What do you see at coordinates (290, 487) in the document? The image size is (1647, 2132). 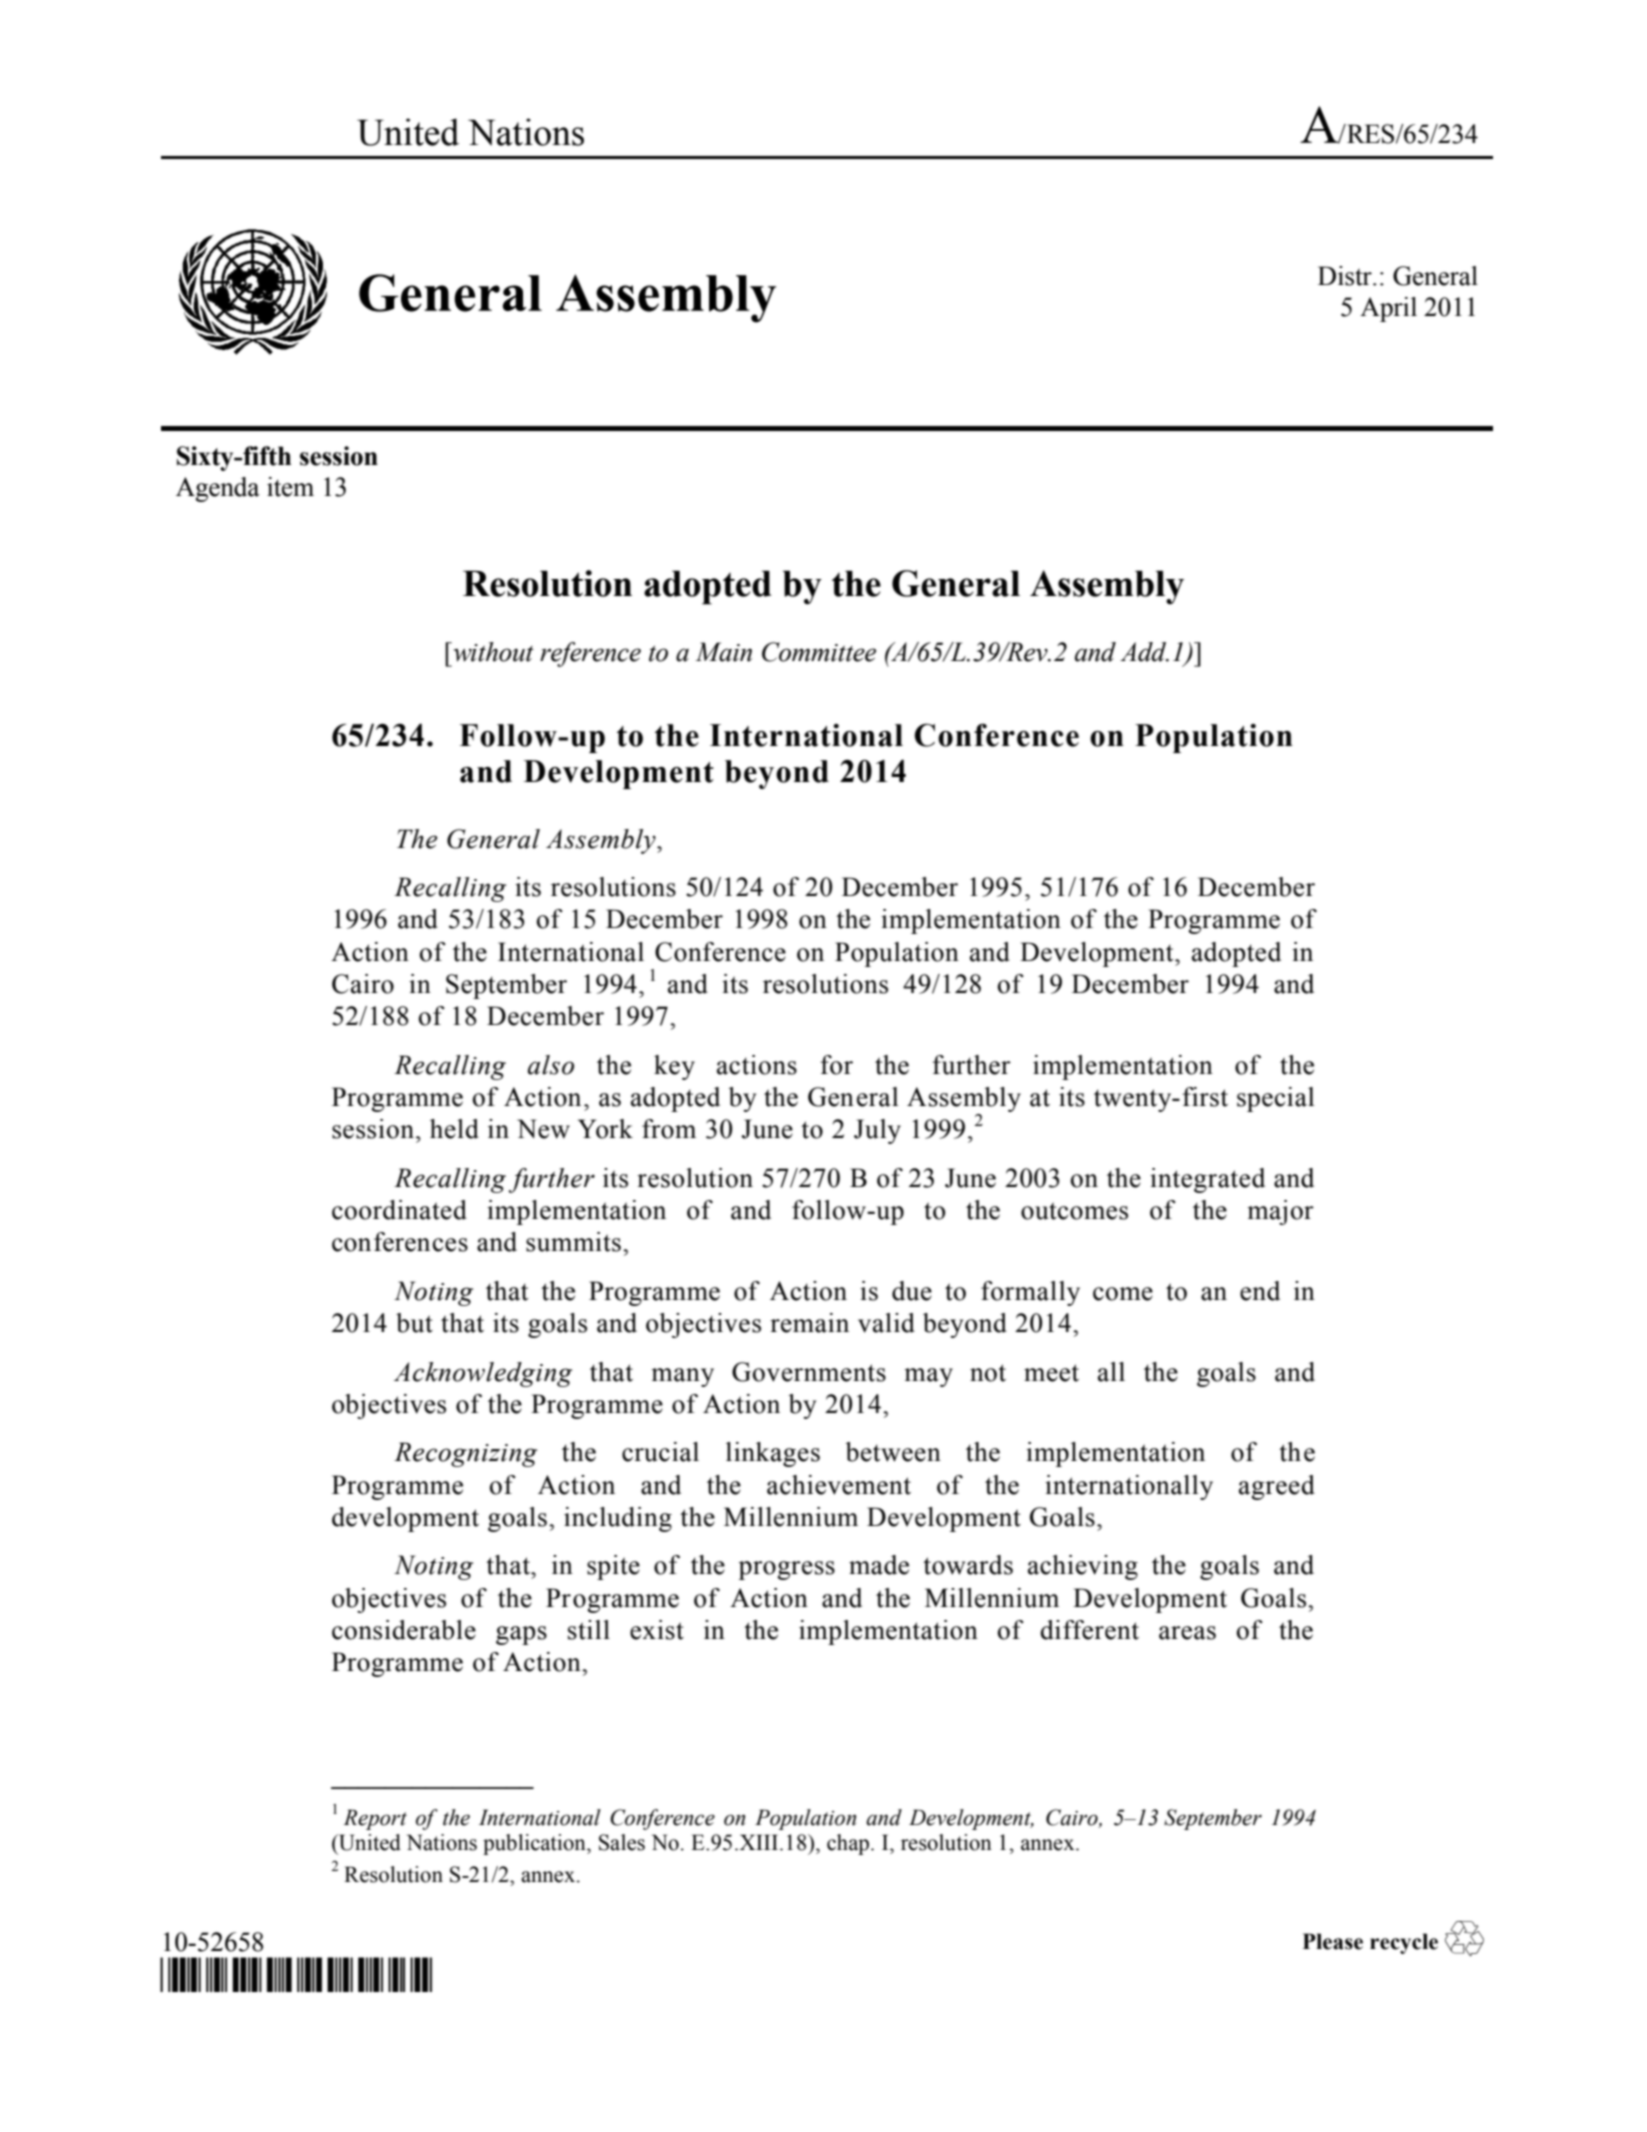 I see `item` at bounding box center [290, 487].
